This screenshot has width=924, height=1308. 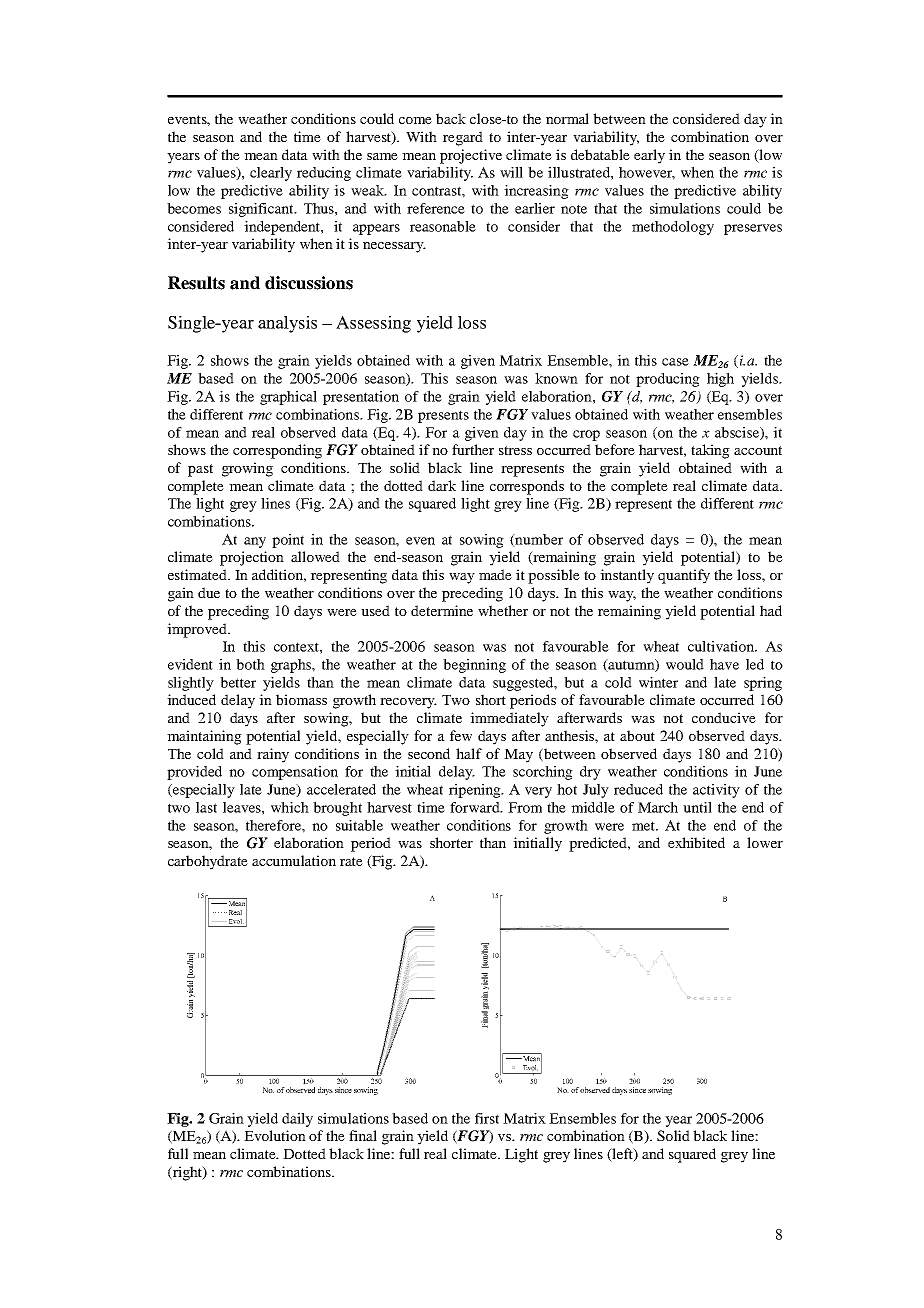 What do you see at coordinates (294, 860) in the screenshot?
I see `accumulation` at bounding box center [294, 860].
